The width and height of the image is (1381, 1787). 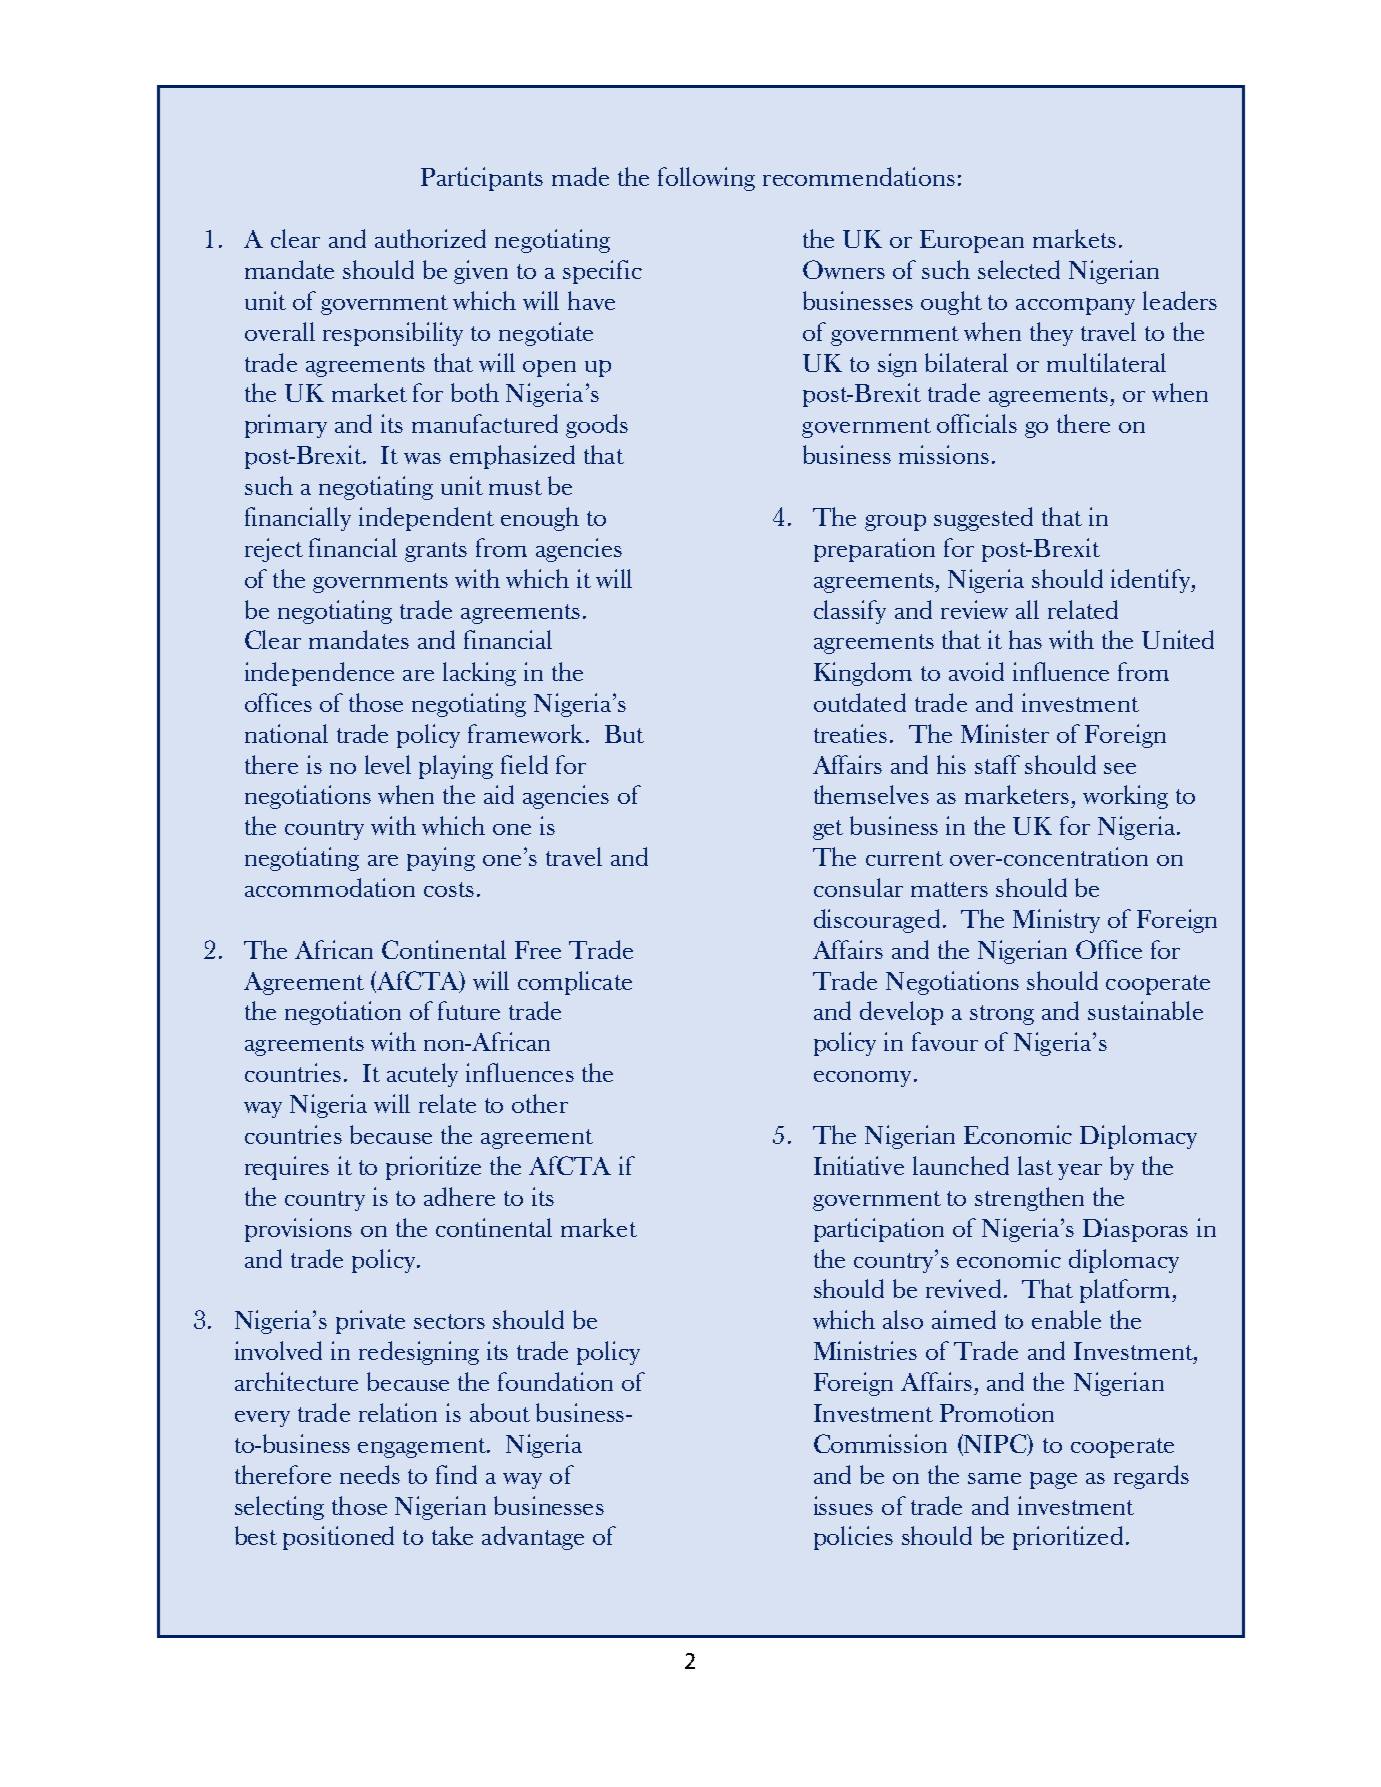 What do you see at coordinates (1056, 921) in the image?
I see `Ministry` at bounding box center [1056, 921].
